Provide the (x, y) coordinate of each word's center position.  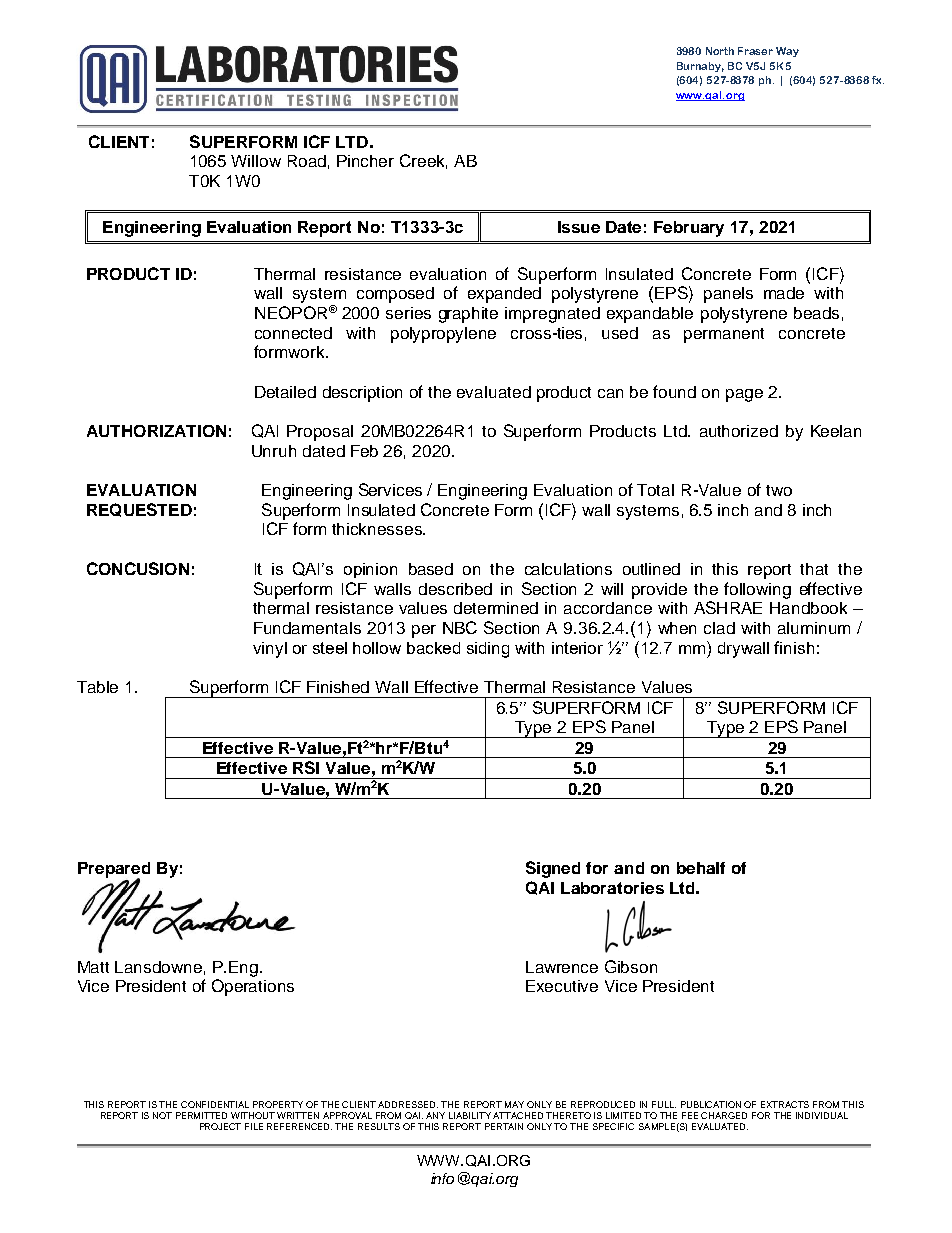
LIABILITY (470, 1115)
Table (97, 687)
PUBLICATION (711, 1104)
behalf (701, 868)
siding (488, 650)
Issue (579, 227)
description (362, 394)
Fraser (755, 51)
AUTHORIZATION (156, 431)
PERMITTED (201, 1115)
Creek (423, 161)
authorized (739, 431)
